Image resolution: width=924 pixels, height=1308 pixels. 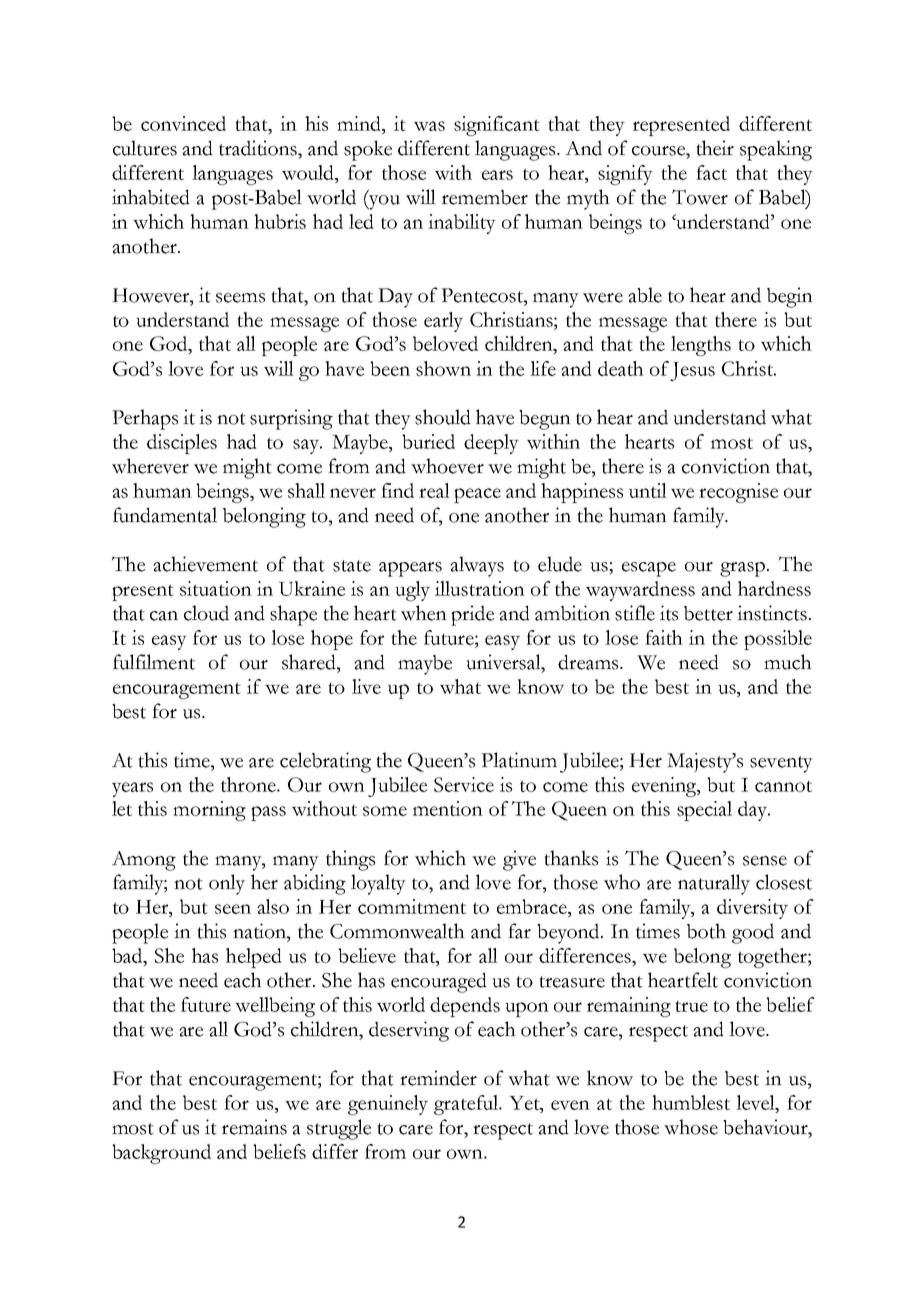 What do you see at coordinates (704, 811) in the image?
I see `special` at bounding box center [704, 811].
